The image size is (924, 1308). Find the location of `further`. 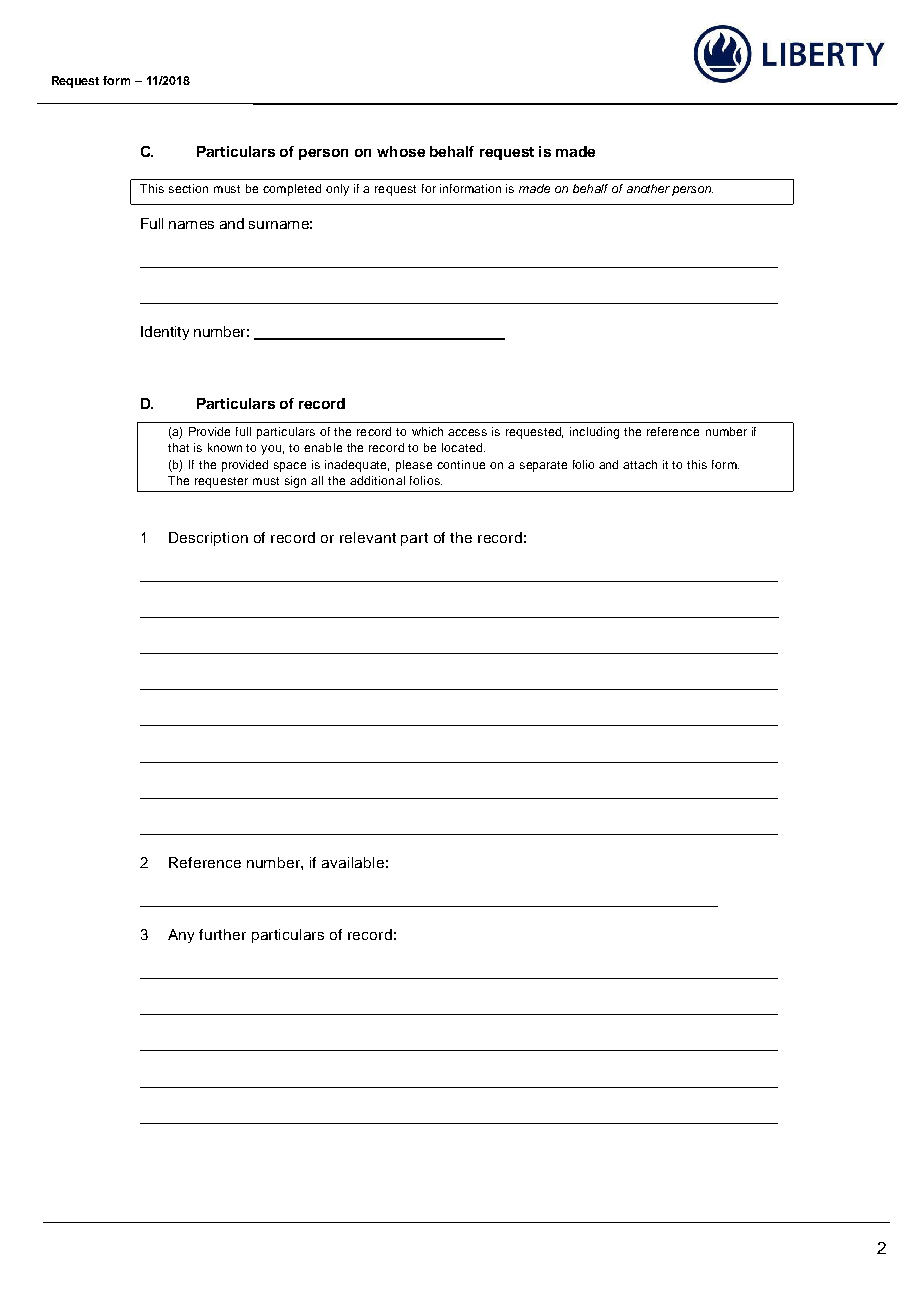

further is located at coordinates (222, 934).
